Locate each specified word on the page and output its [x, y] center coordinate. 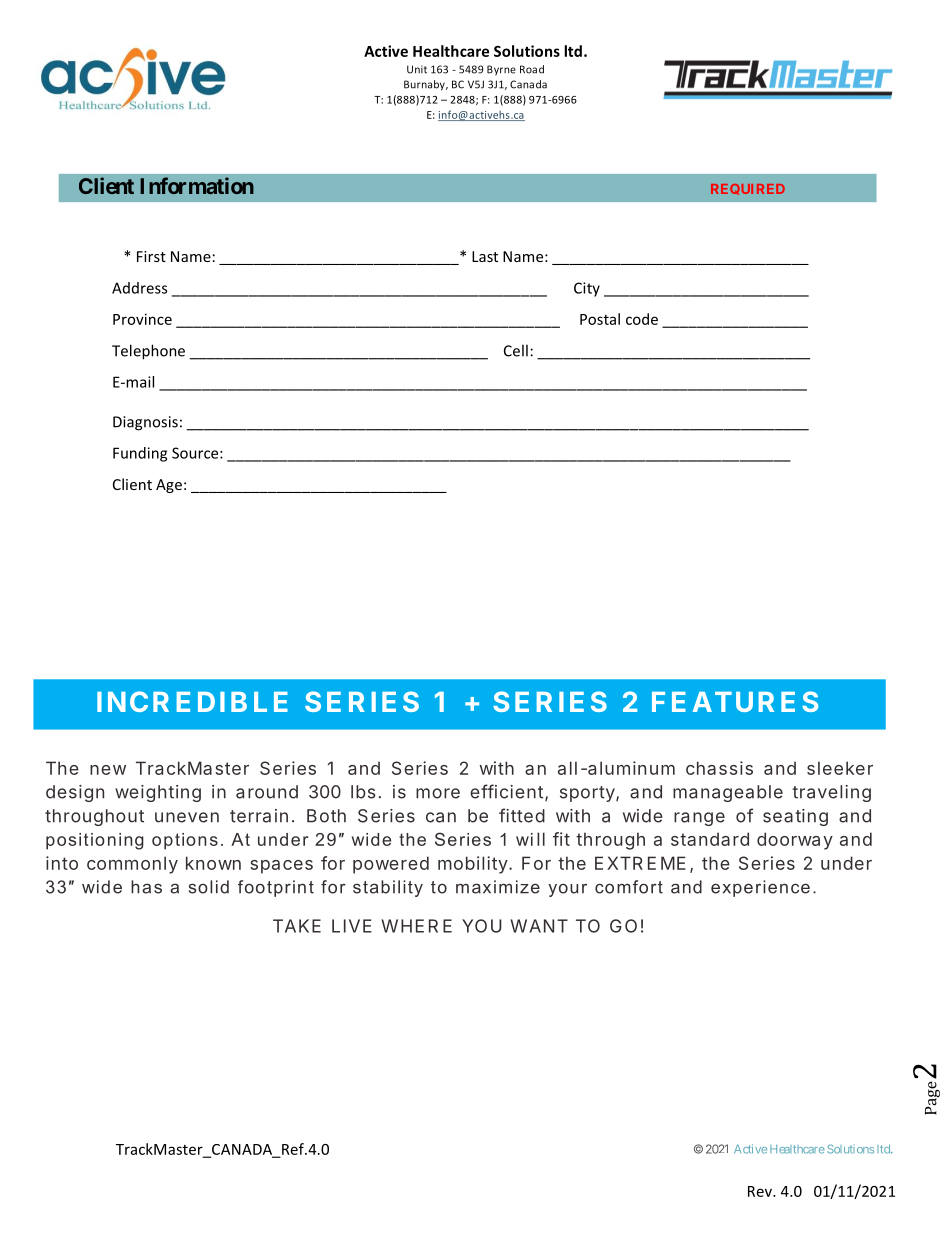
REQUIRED [748, 189]
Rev [761, 1191]
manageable [728, 793]
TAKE [297, 926]
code [642, 319]
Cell [516, 350]
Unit [417, 69]
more [438, 793]
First [151, 256]
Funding [140, 454]
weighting [158, 793]
